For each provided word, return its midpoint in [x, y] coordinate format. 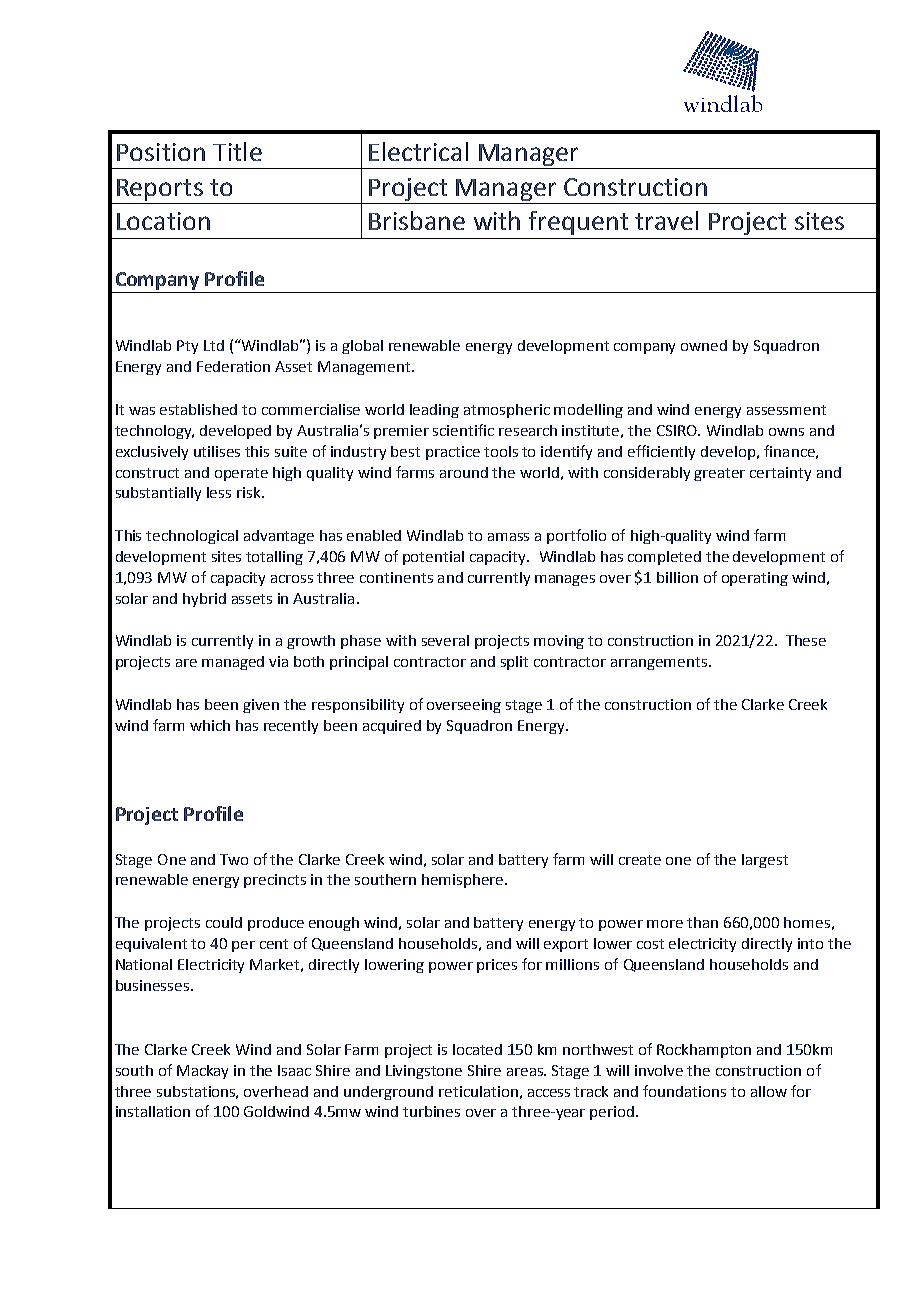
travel [666, 220]
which [210, 725]
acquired [392, 727]
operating [755, 579]
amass [508, 537]
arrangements [660, 663]
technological [192, 537]
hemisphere [464, 881]
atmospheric [507, 411]
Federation [233, 366]
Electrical [418, 151]
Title [237, 151]
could [224, 922]
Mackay [202, 1072]
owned [704, 345]
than [702, 922]
